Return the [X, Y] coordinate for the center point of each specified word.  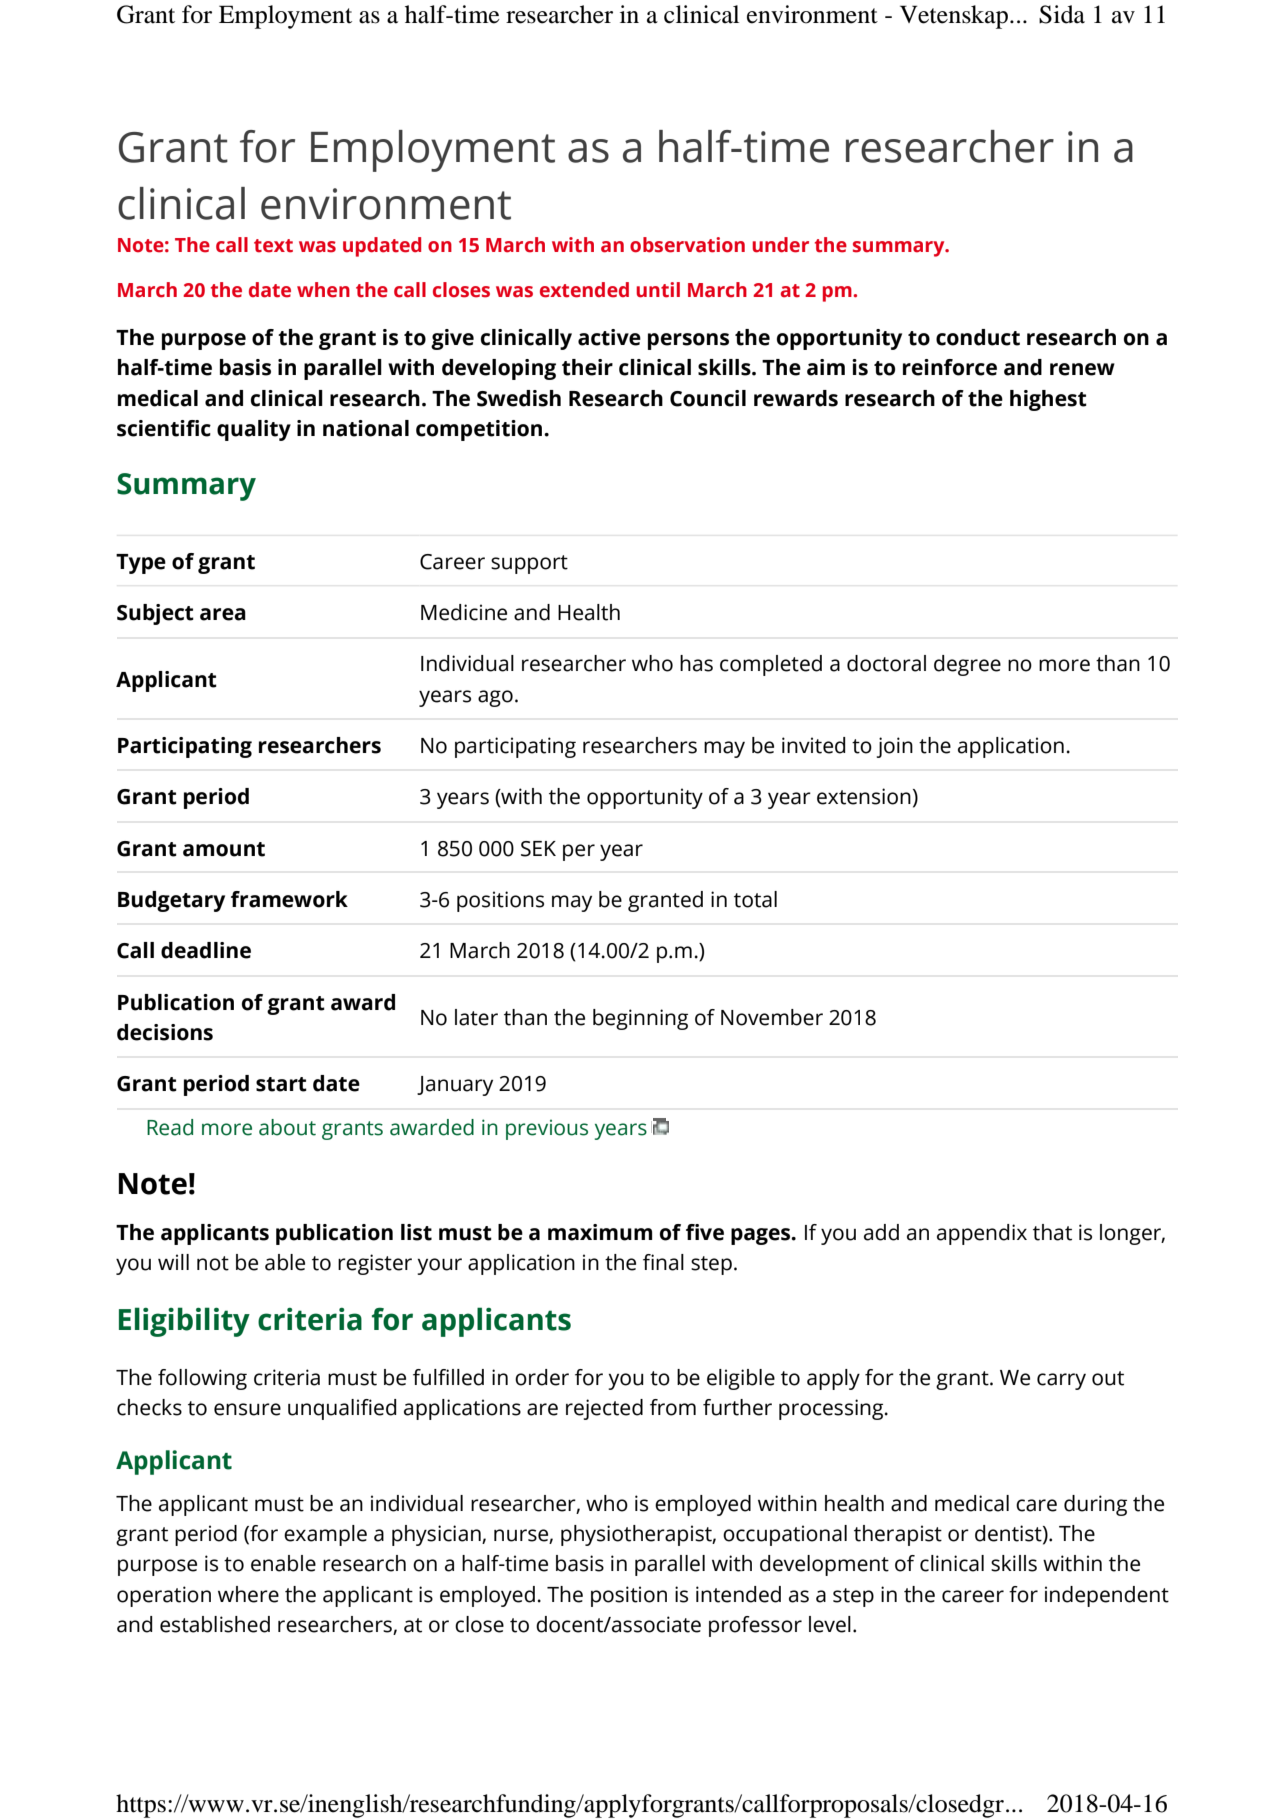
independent [1107, 1596]
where [248, 1594]
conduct [978, 337]
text [273, 246]
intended [738, 1594]
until [658, 290]
